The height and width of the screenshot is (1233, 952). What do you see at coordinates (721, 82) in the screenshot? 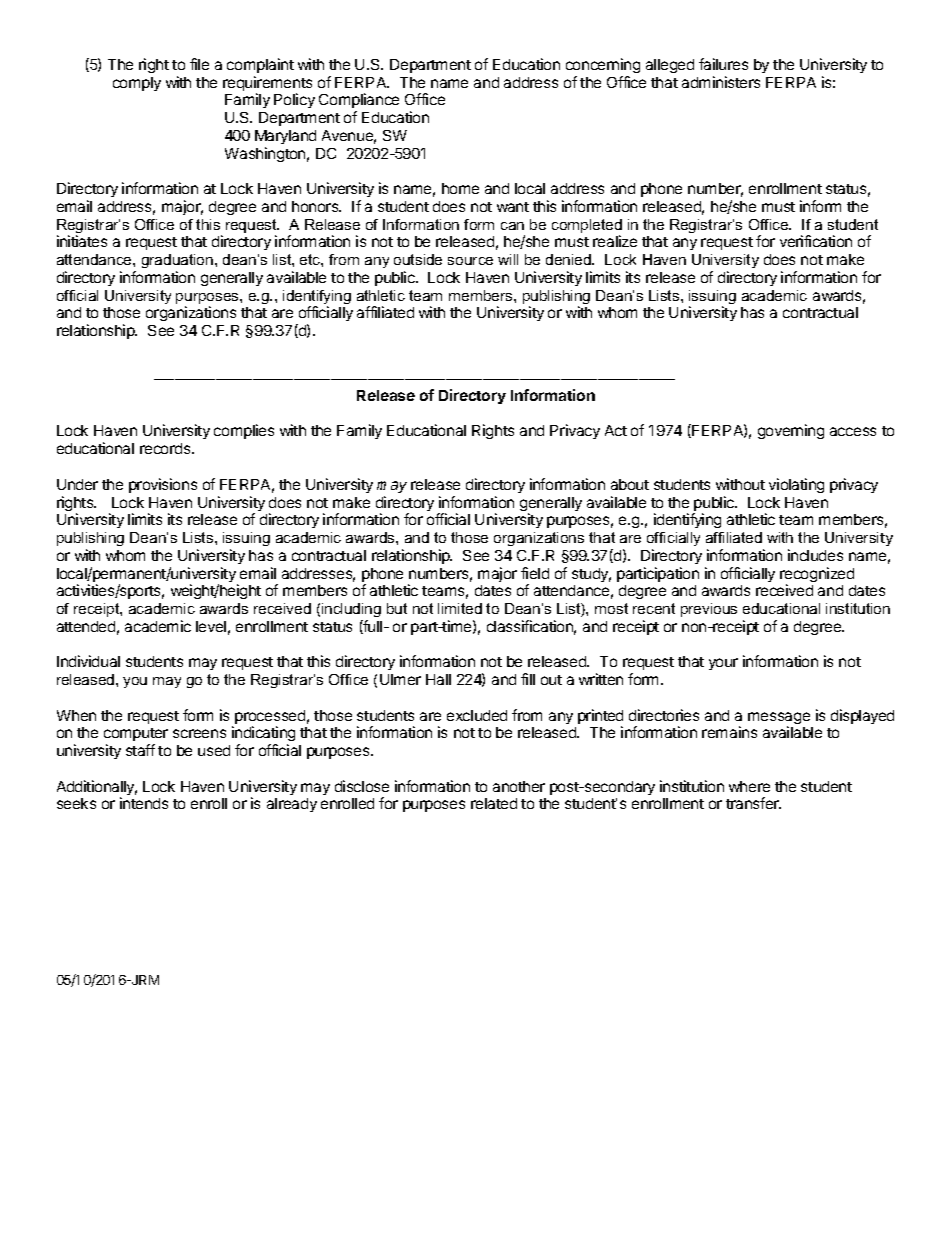
I see `administers` at bounding box center [721, 82].
